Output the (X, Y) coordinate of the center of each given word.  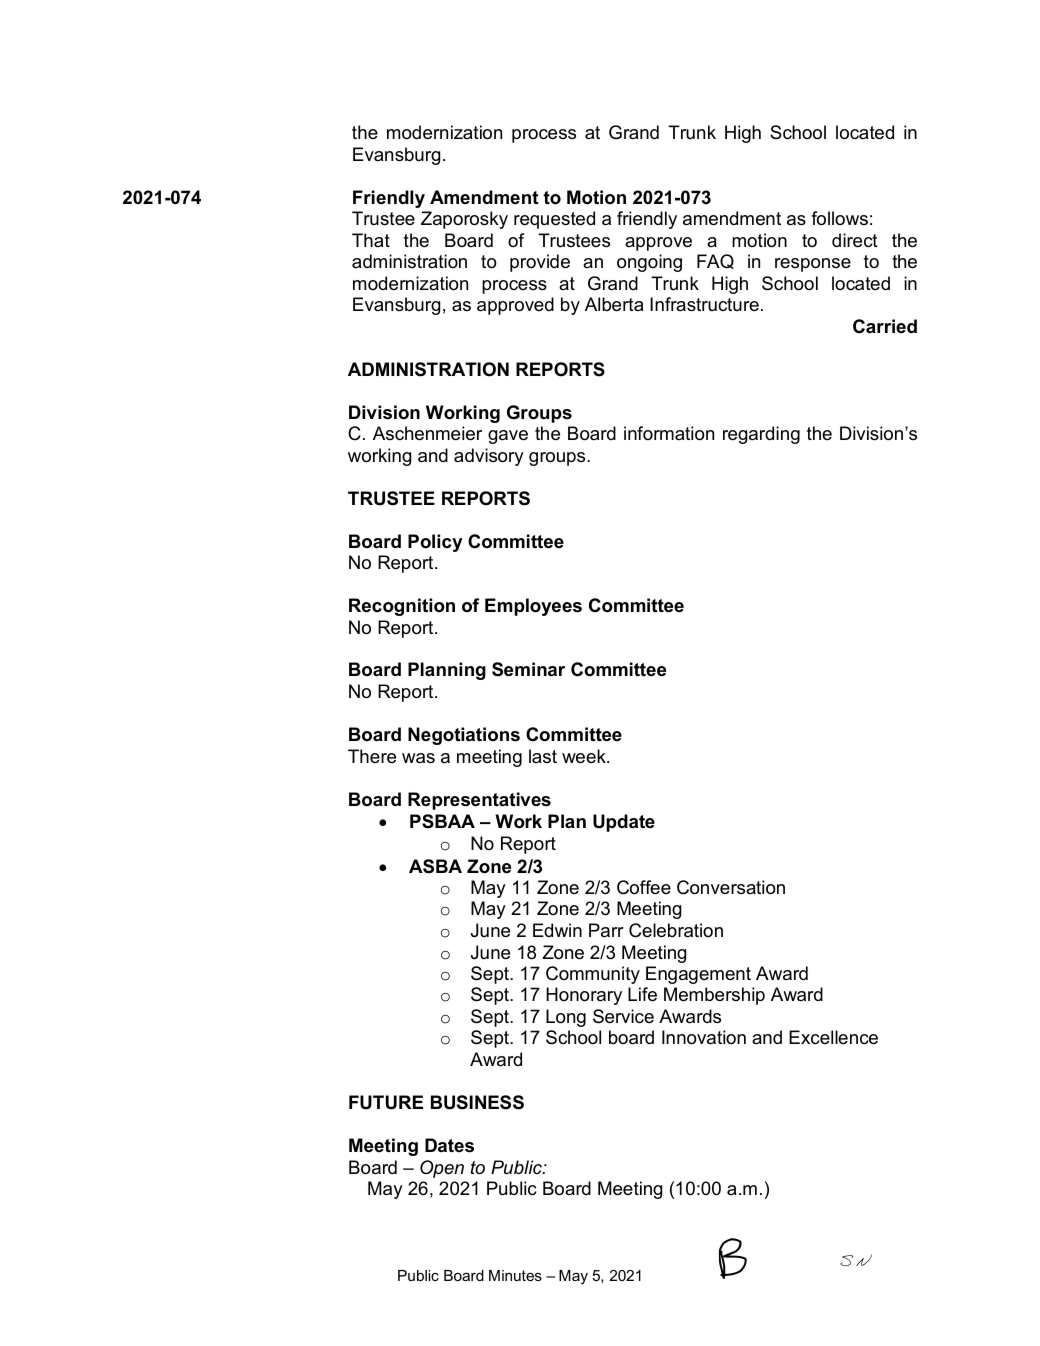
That (371, 240)
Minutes (515, 1275)
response (813, 265)
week (585, 756)
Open (442, 1169)
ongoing (649, 263)
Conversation (731, 887)
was (418, 758)
